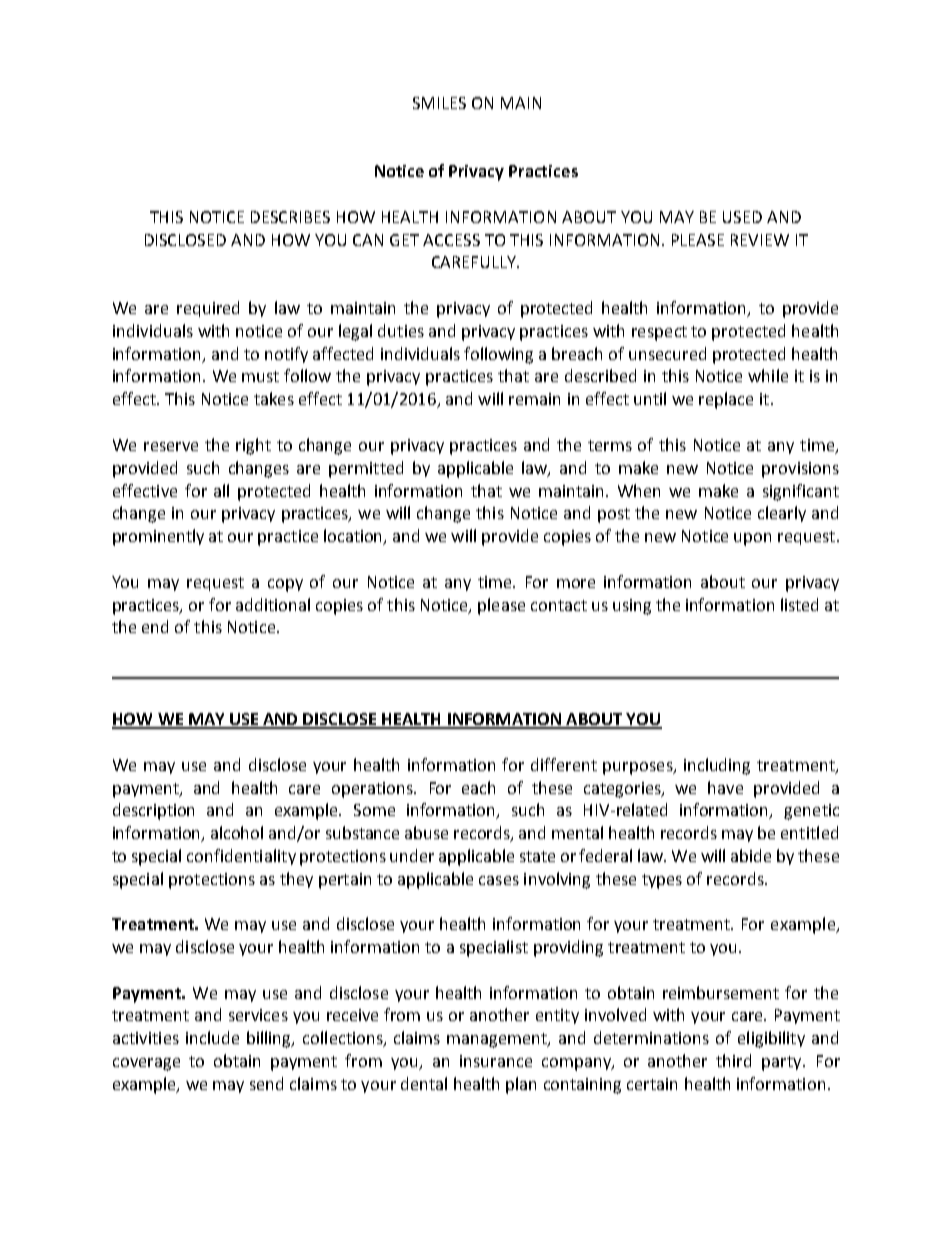 This screenshot has width=952, height=1233. Describe the element at coordinates (742, 217) in the screenshot. I see `USED` at that location.
